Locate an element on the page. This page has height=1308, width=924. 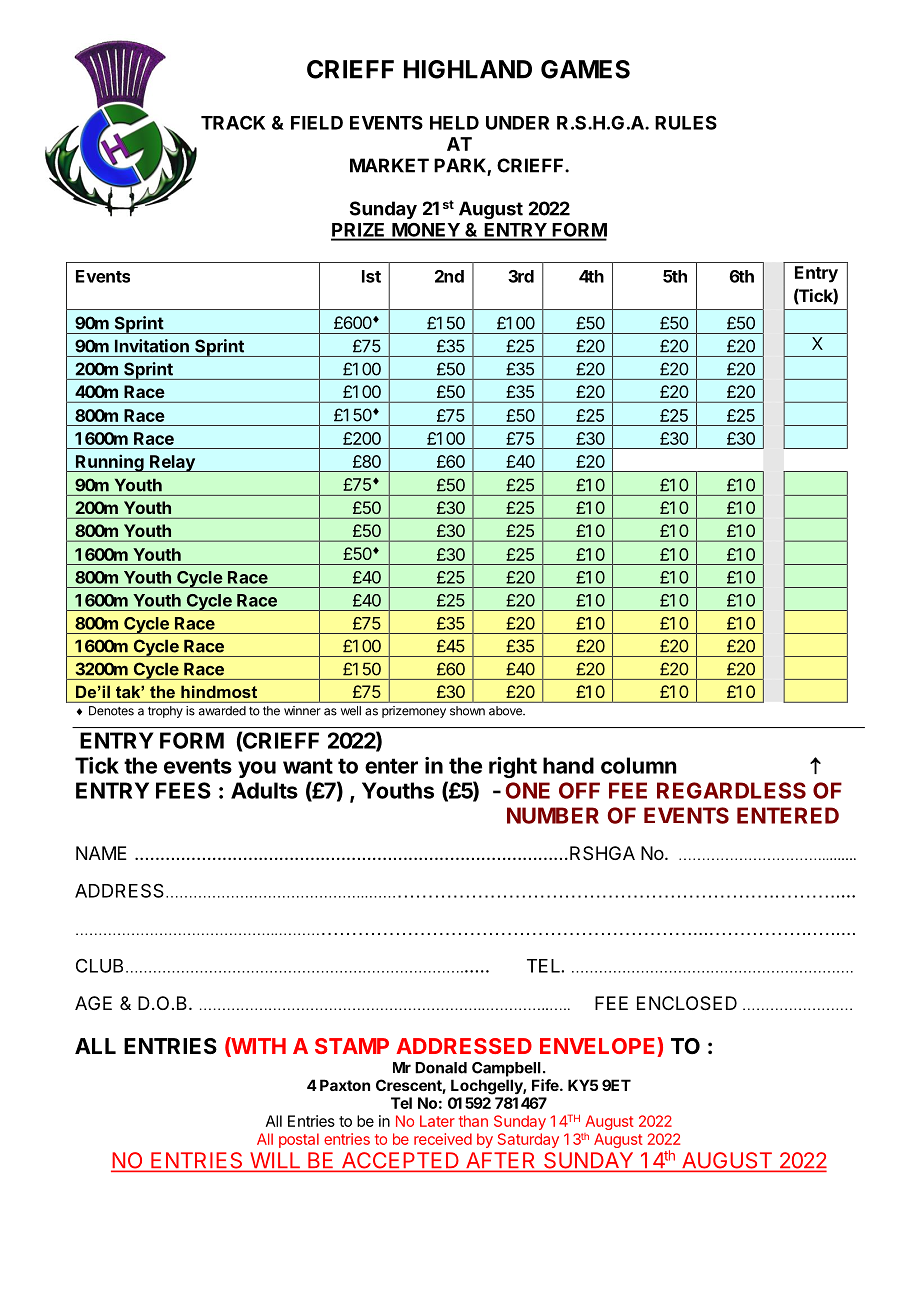
Later is located at coordinates (437, 1121).
